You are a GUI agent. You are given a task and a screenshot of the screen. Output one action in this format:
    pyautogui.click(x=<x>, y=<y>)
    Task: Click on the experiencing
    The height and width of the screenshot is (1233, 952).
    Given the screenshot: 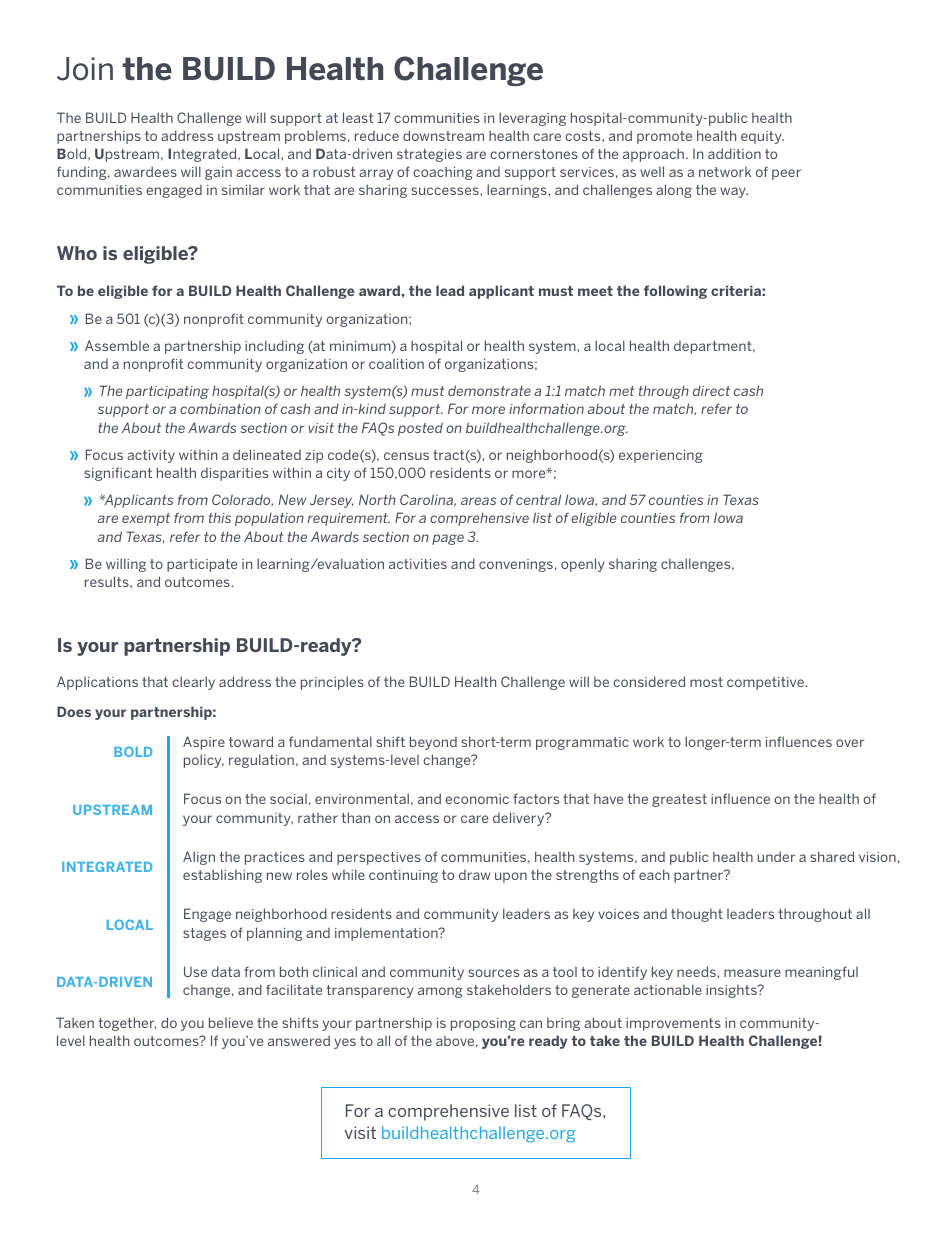 What is the action you would take?
    pyautogui.click(x=661, y=456)
